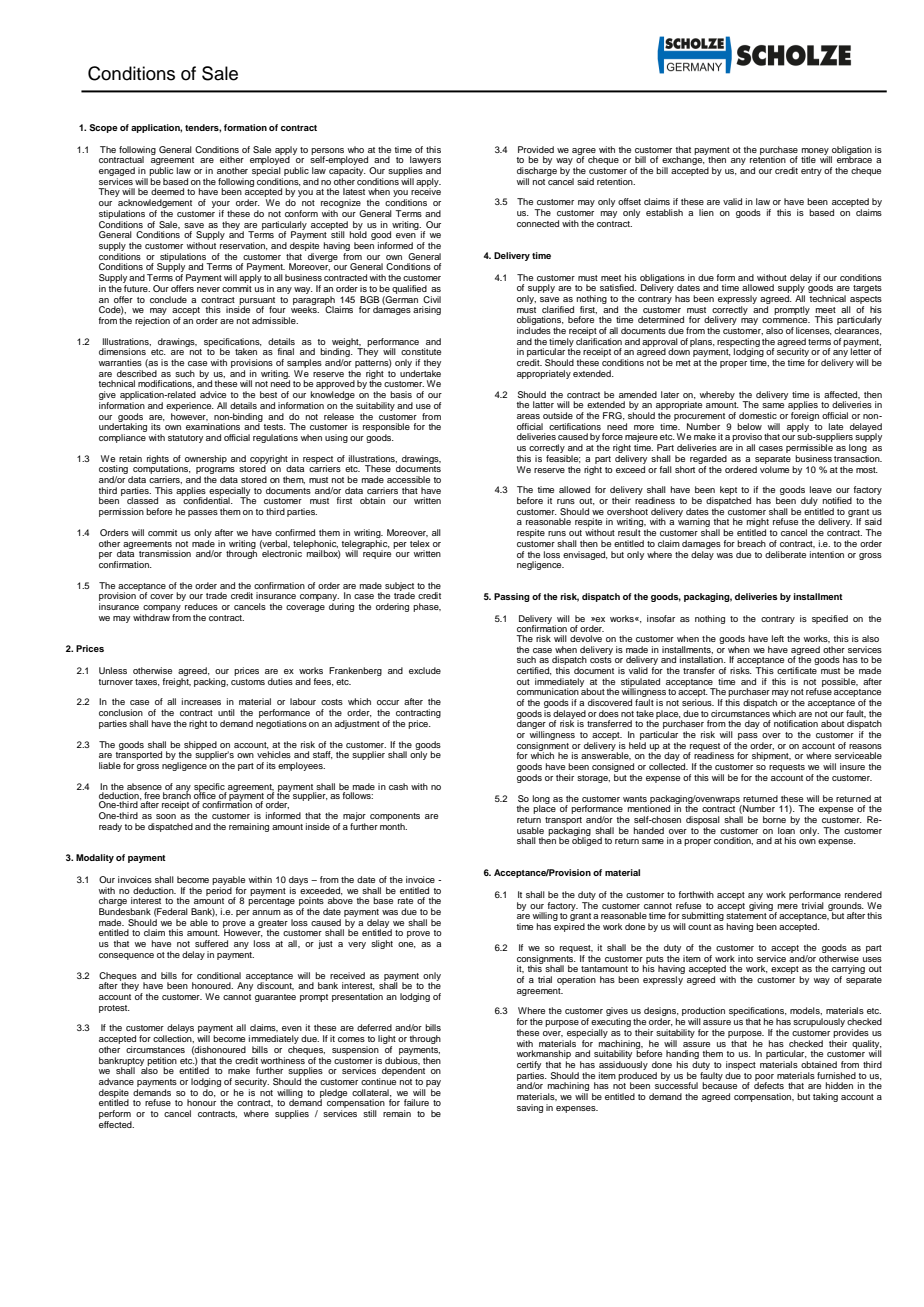 The width and height of the screenshot is (924, 1307). I want to click on advance, so click(116, 1081).
